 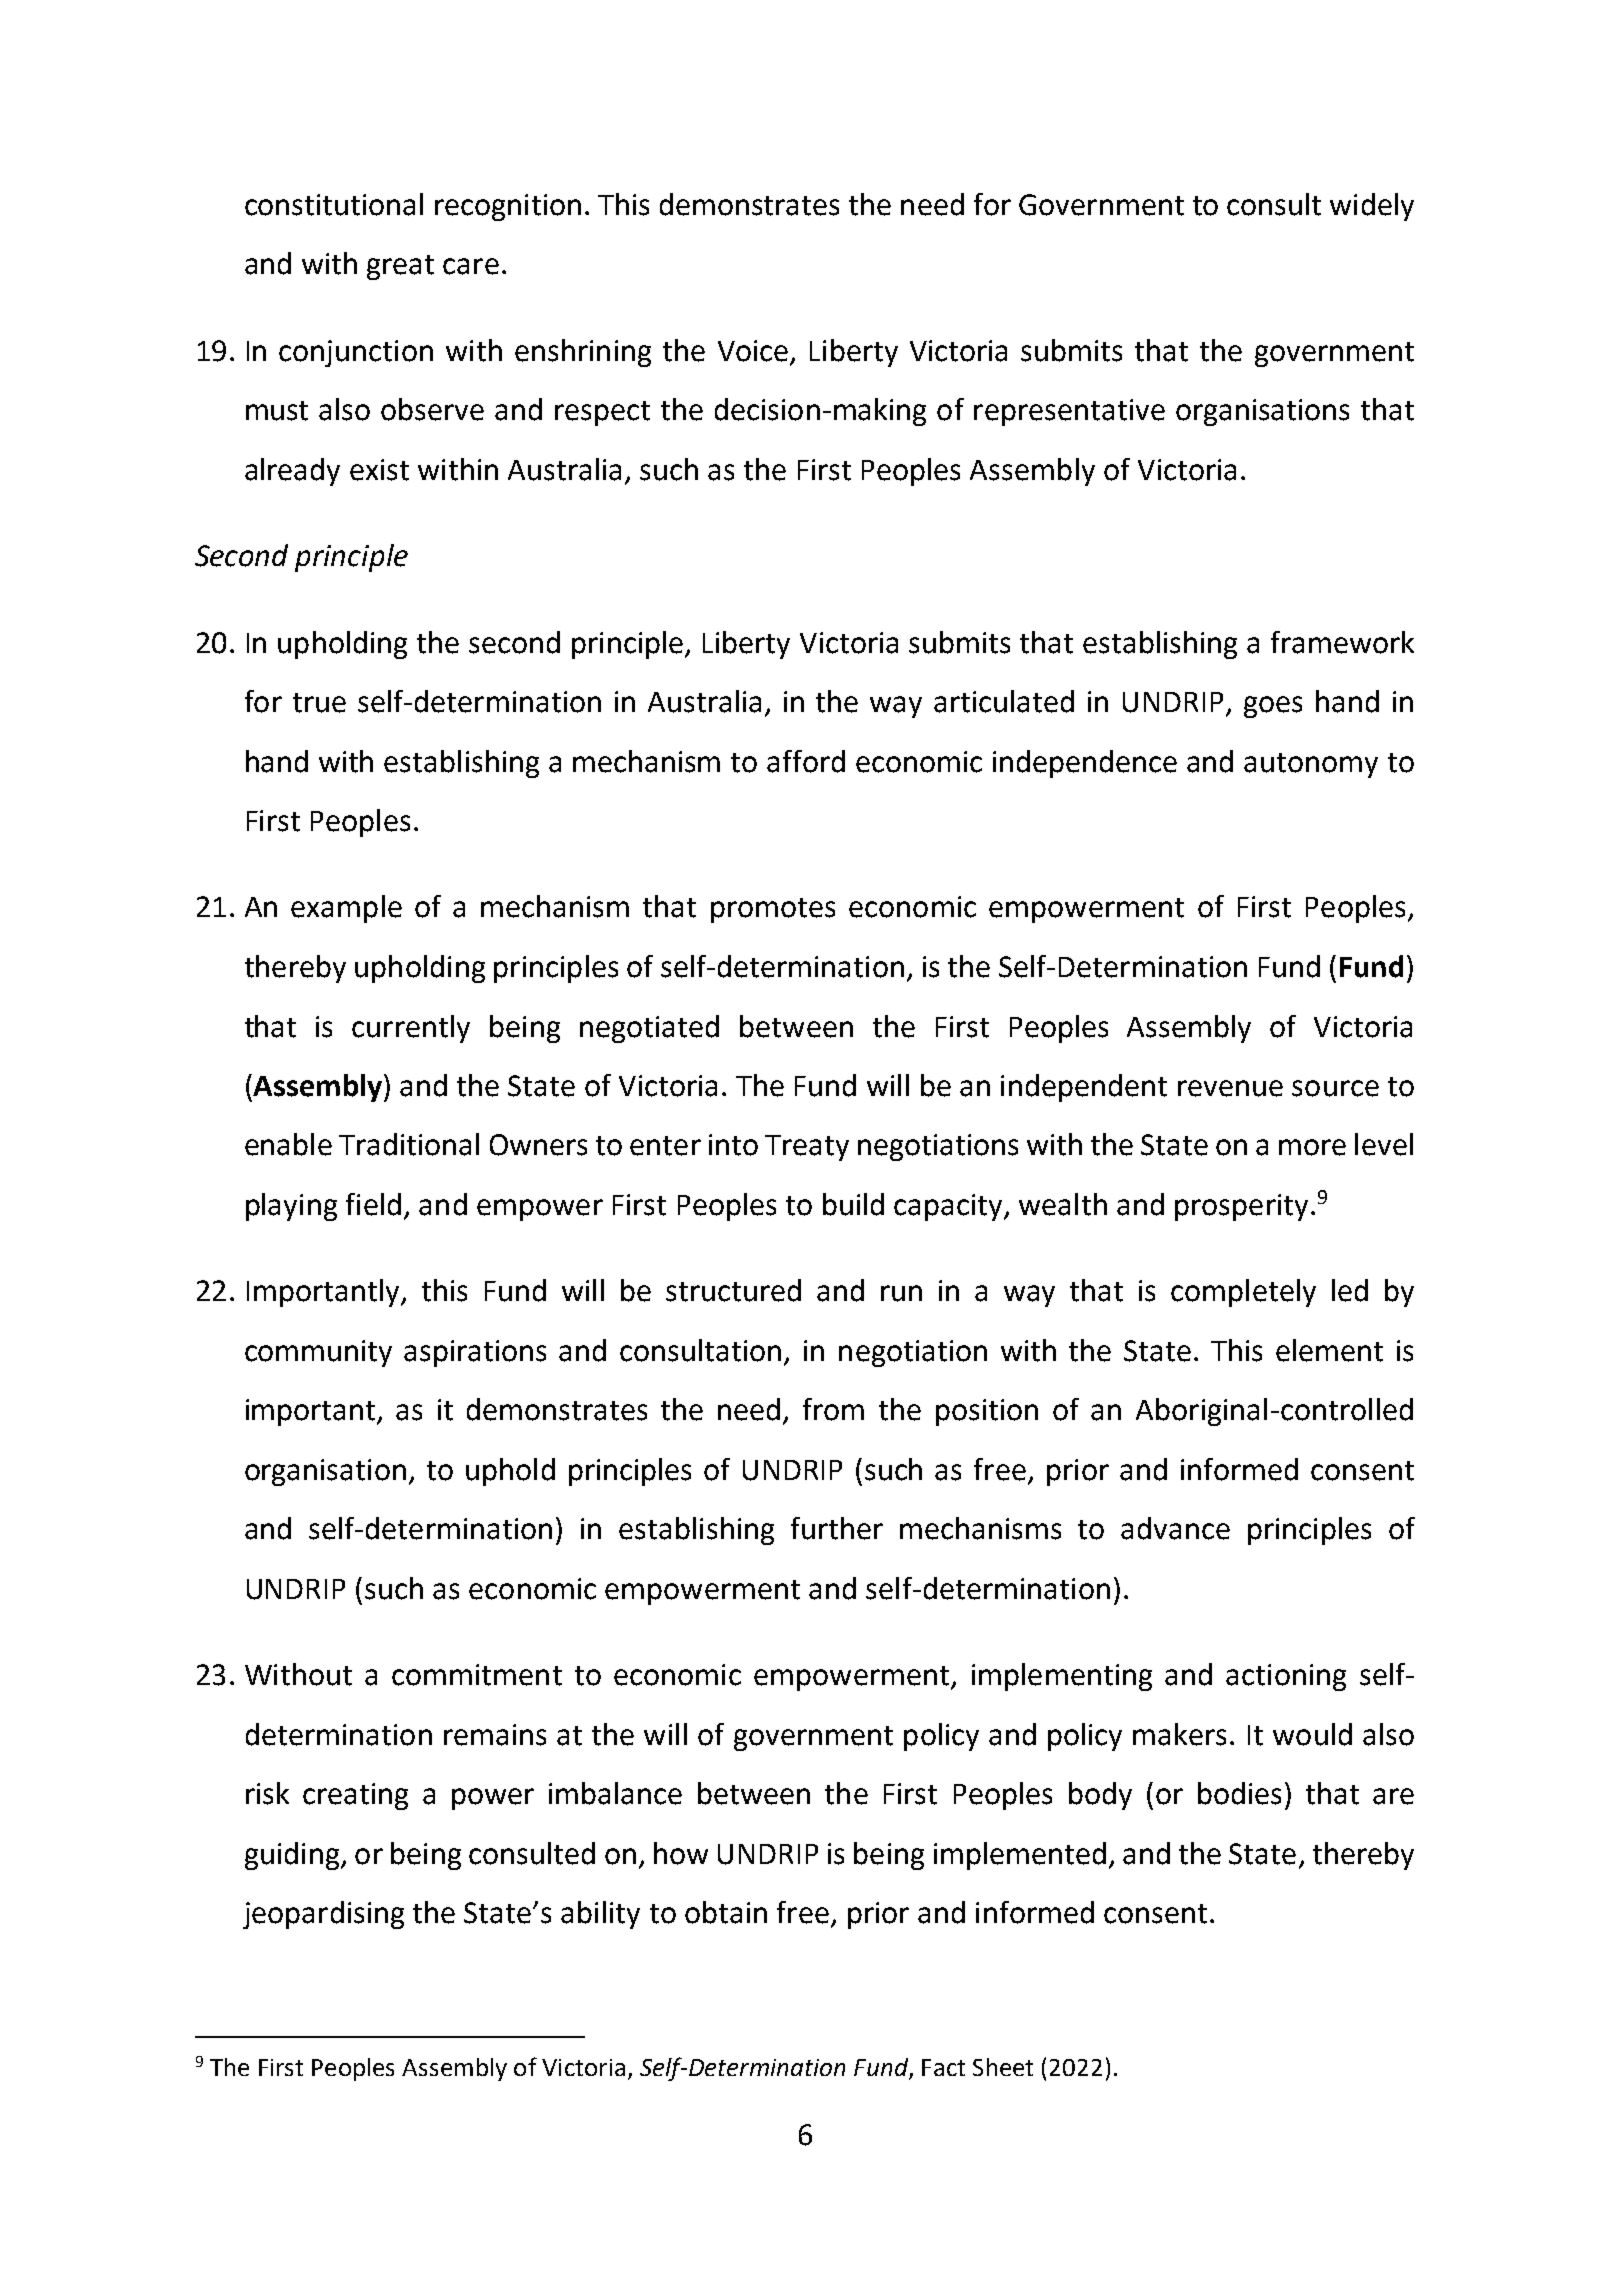 What do you see at coordinates (1372, 207) in the screenshot?
I see `widely` at bounding box center [1372, 207].
